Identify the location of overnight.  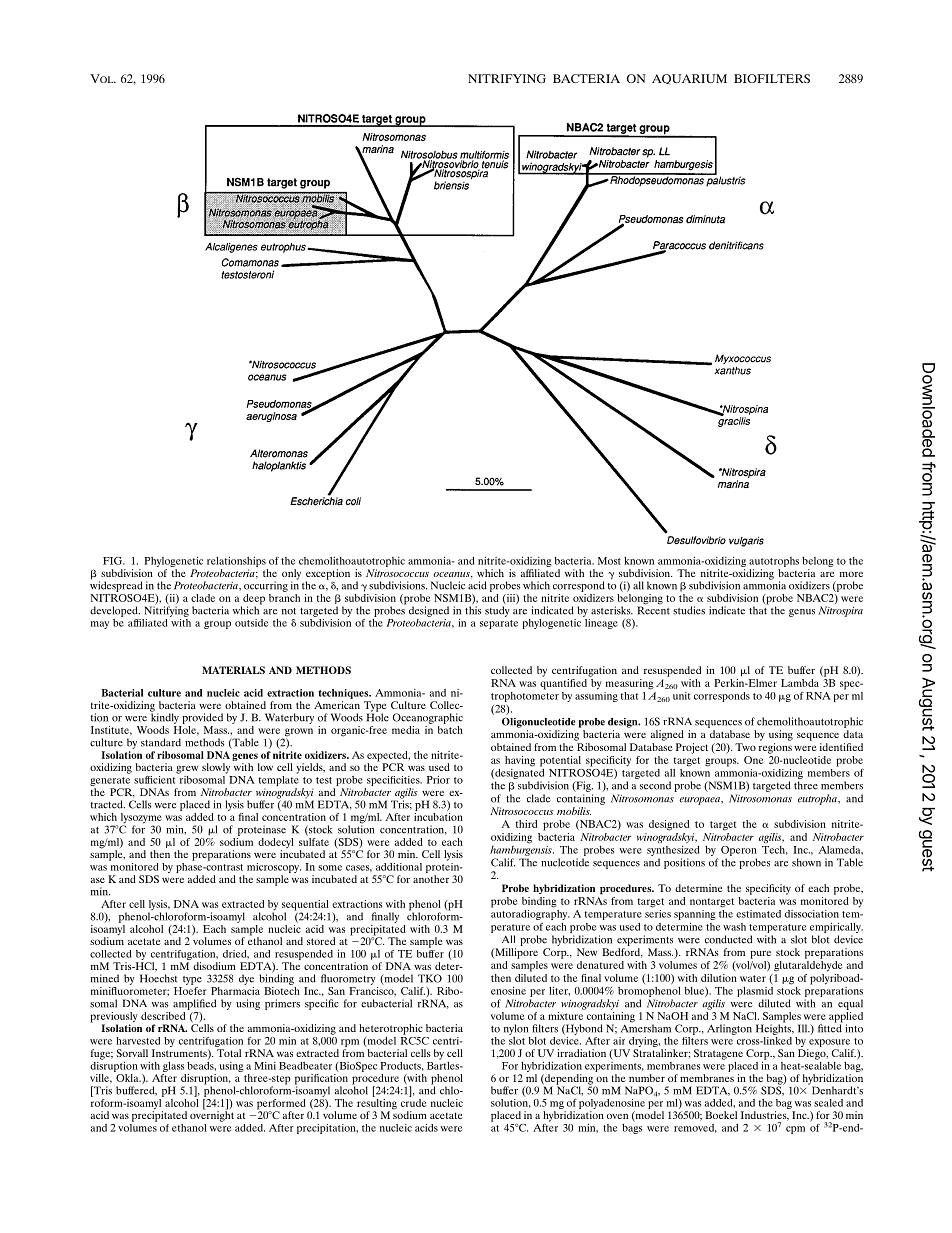
(212, 1115).
